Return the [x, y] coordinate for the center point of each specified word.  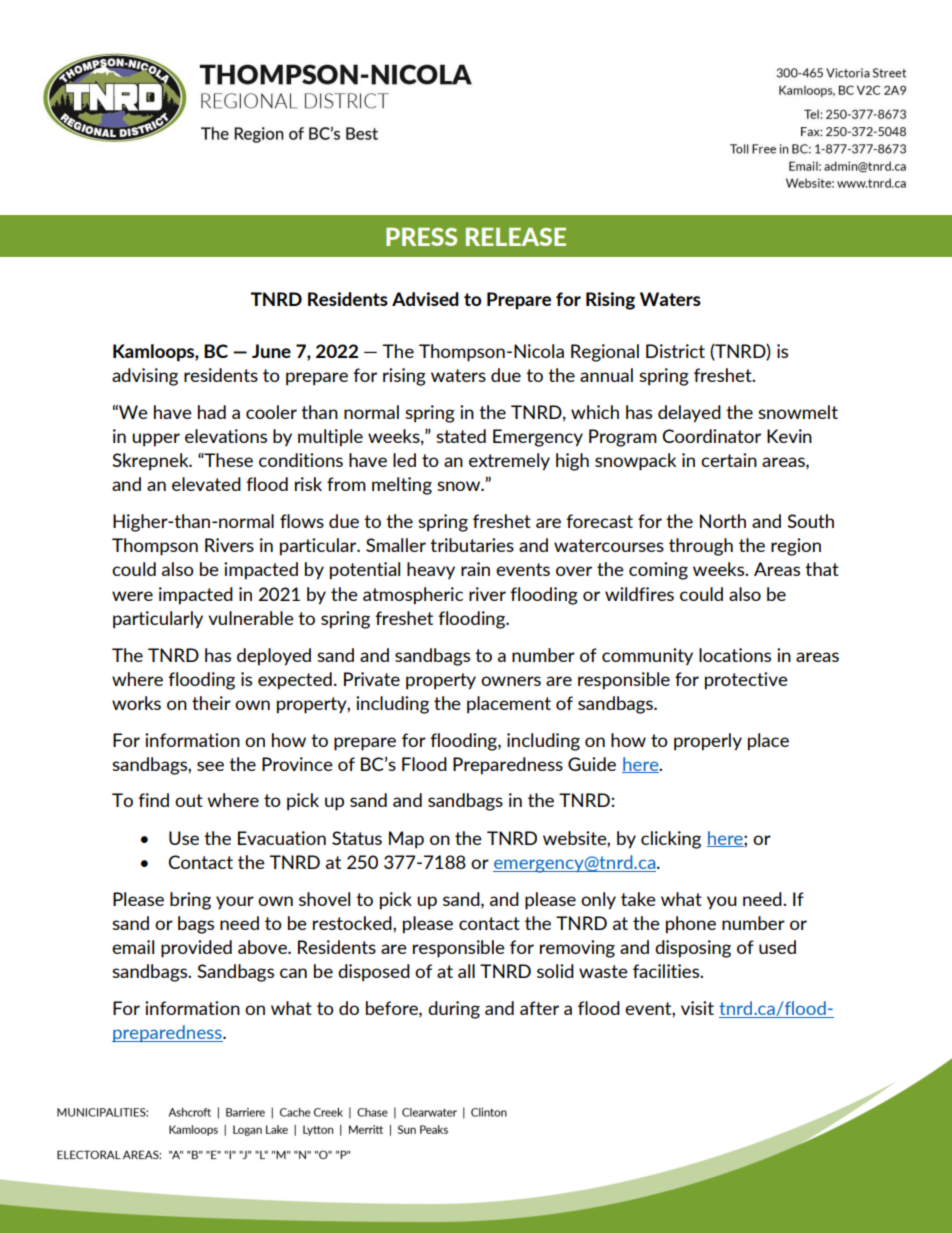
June [271, 351]
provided [196, 949]
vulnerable [251, 618]
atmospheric [413, 596]
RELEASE [516, 237]
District [675, 351]
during [454, 1010]
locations [735, 655]
